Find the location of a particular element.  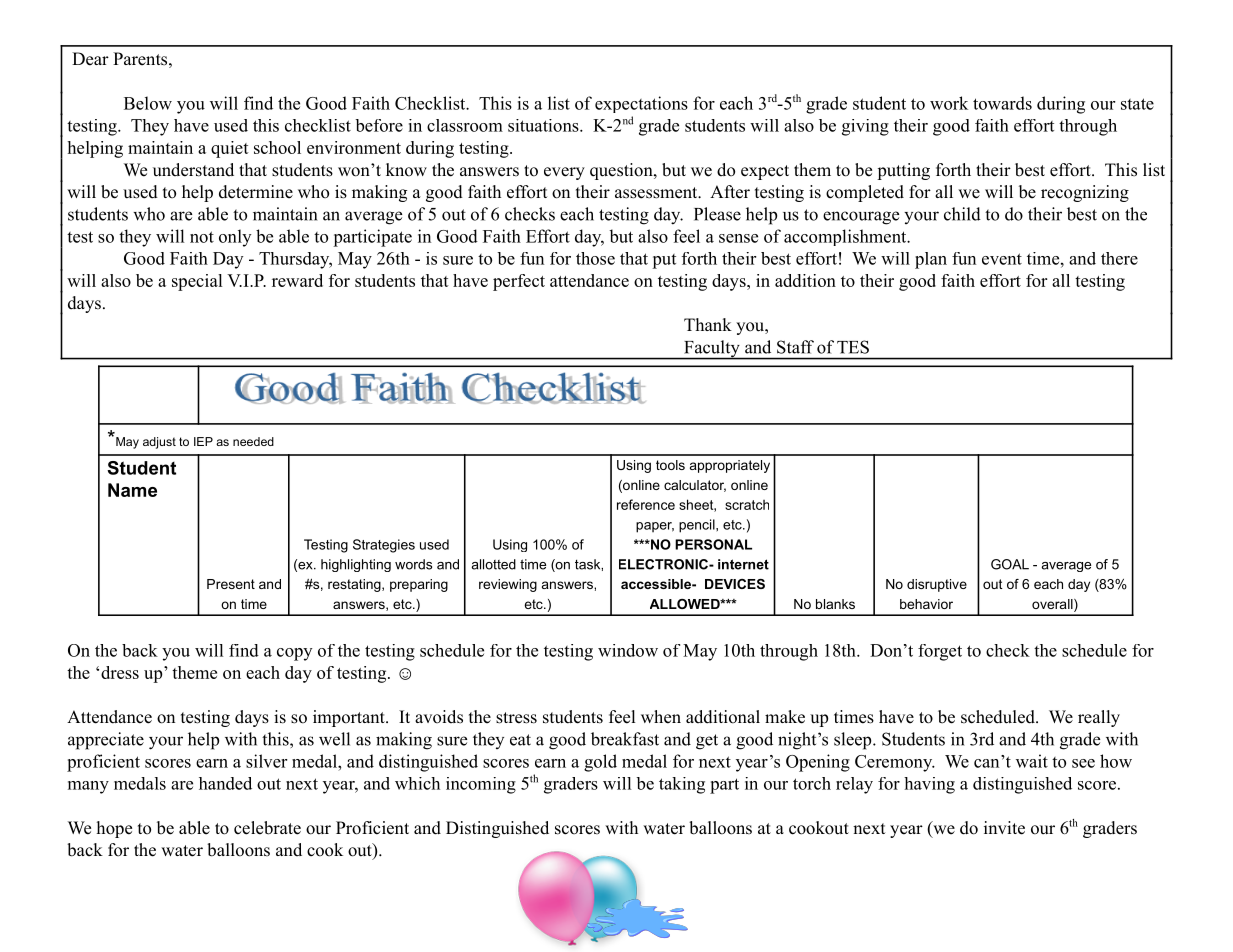

situations is located at coordinates (543, 125).
